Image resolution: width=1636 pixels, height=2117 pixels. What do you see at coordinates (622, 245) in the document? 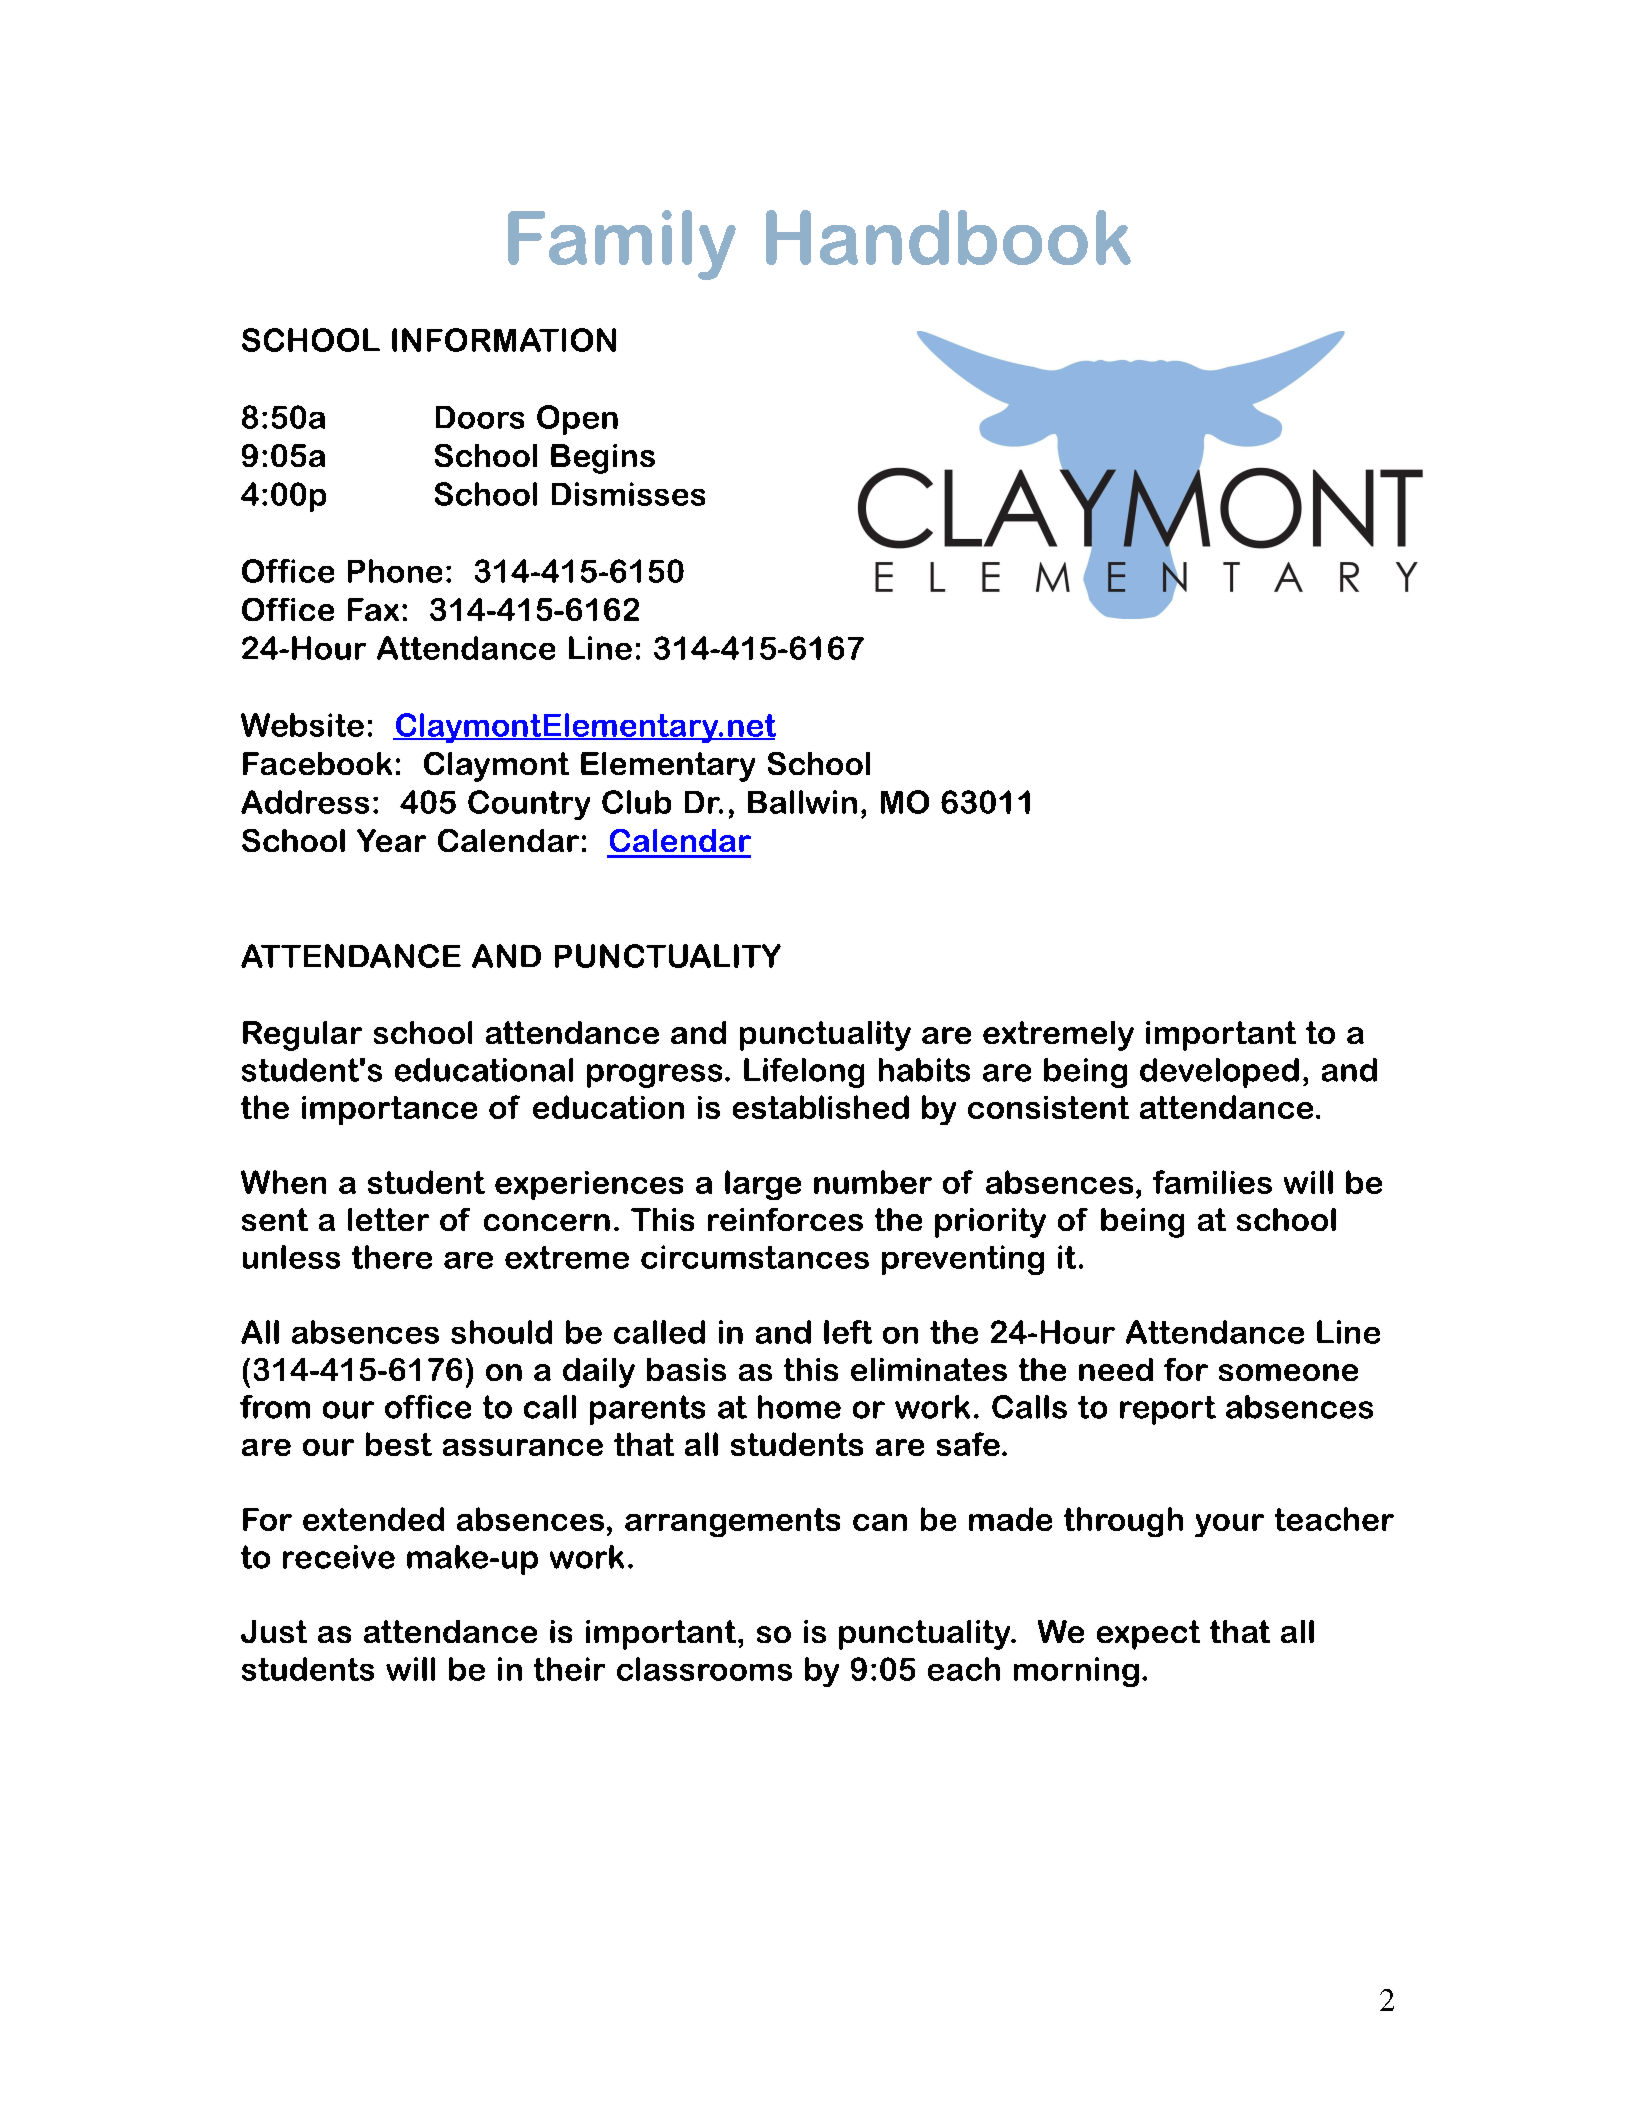
I see `Family` at bounding box center [622, 245].
